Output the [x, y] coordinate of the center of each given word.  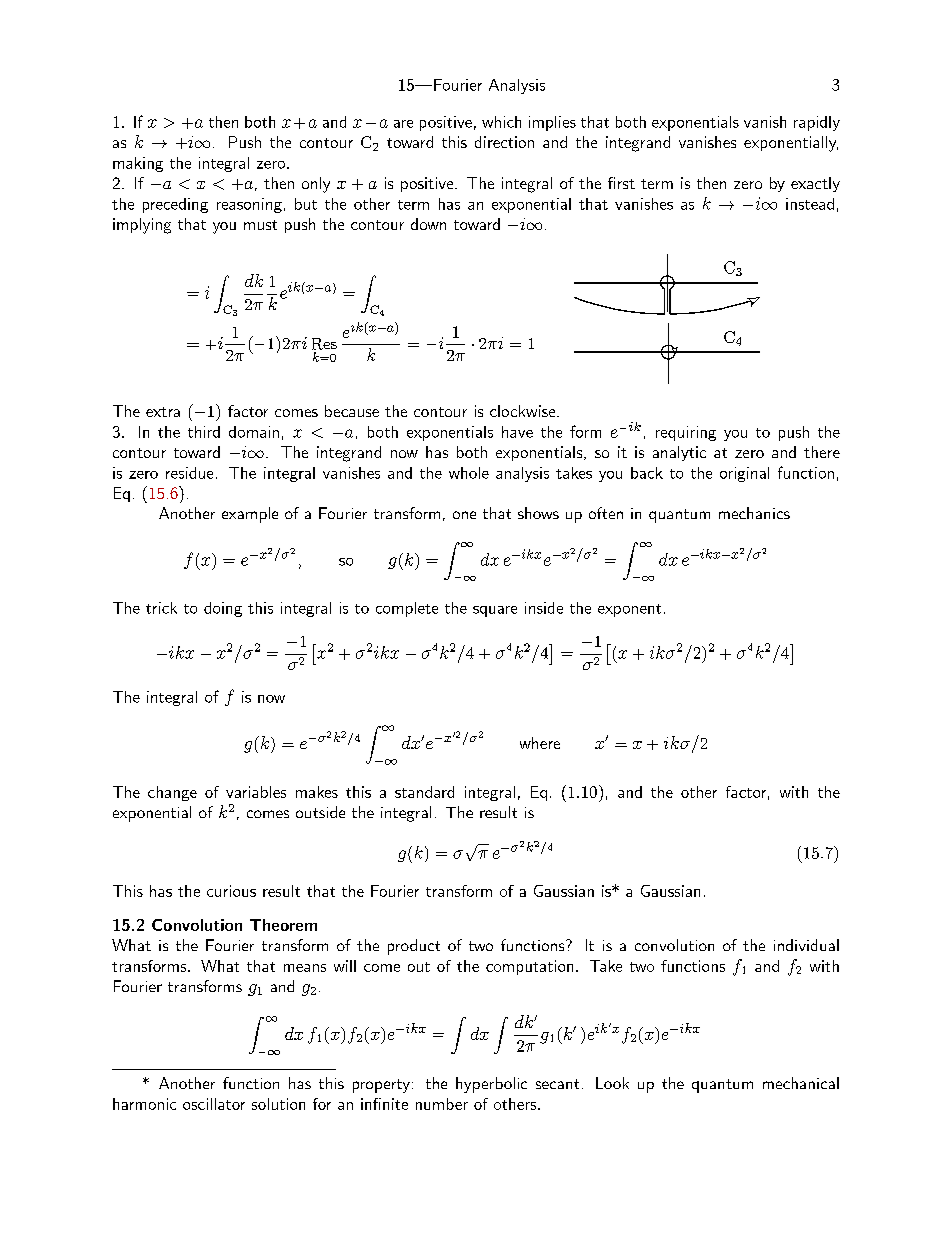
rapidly [817, 123]
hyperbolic [491, 1085]
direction [504, 142]
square [495, 611]
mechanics [754, 513]
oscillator [214, 1104]
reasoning [249, 205]
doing [223, 609]
